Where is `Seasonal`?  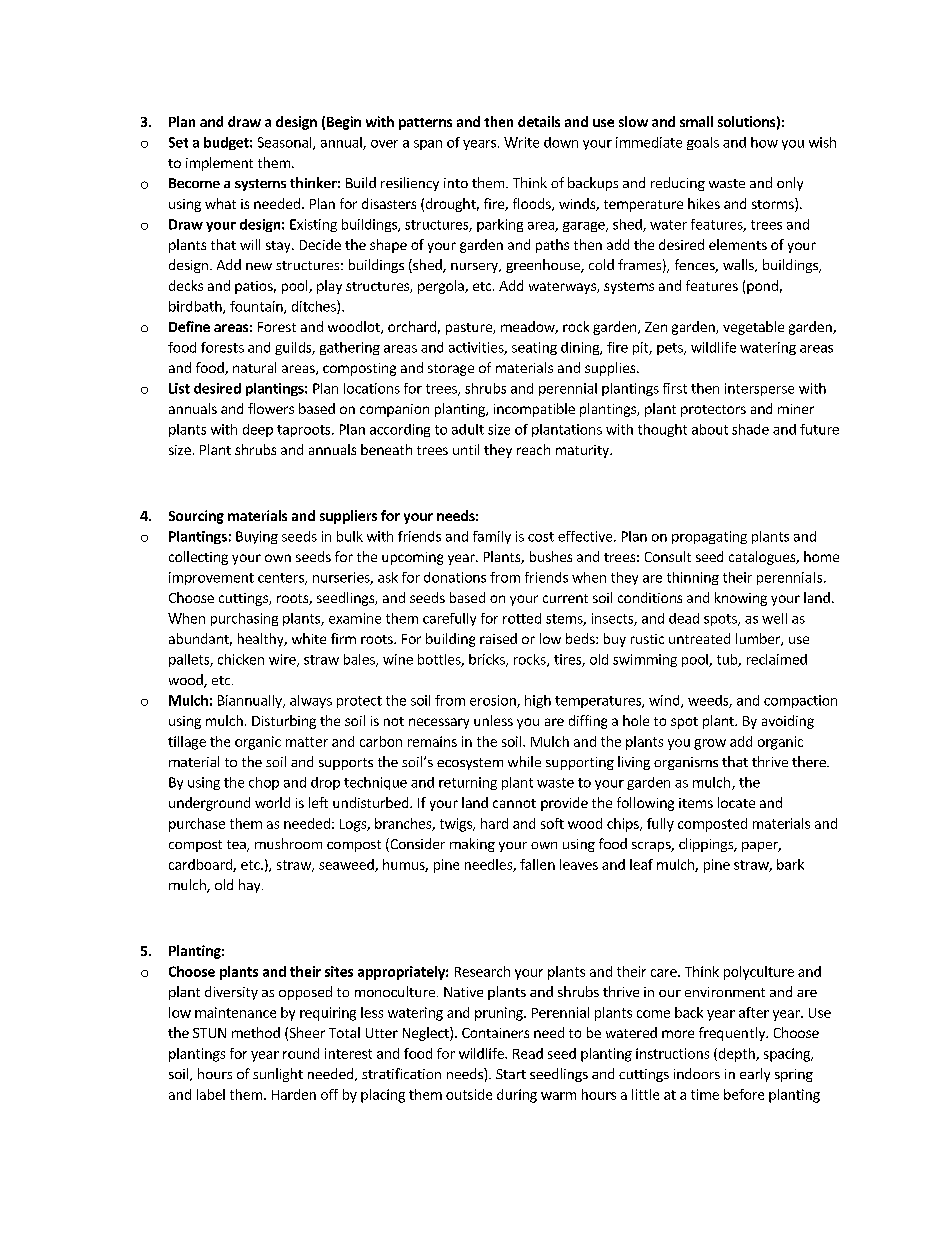
Seasonal is located at coordinates (286, 143).
